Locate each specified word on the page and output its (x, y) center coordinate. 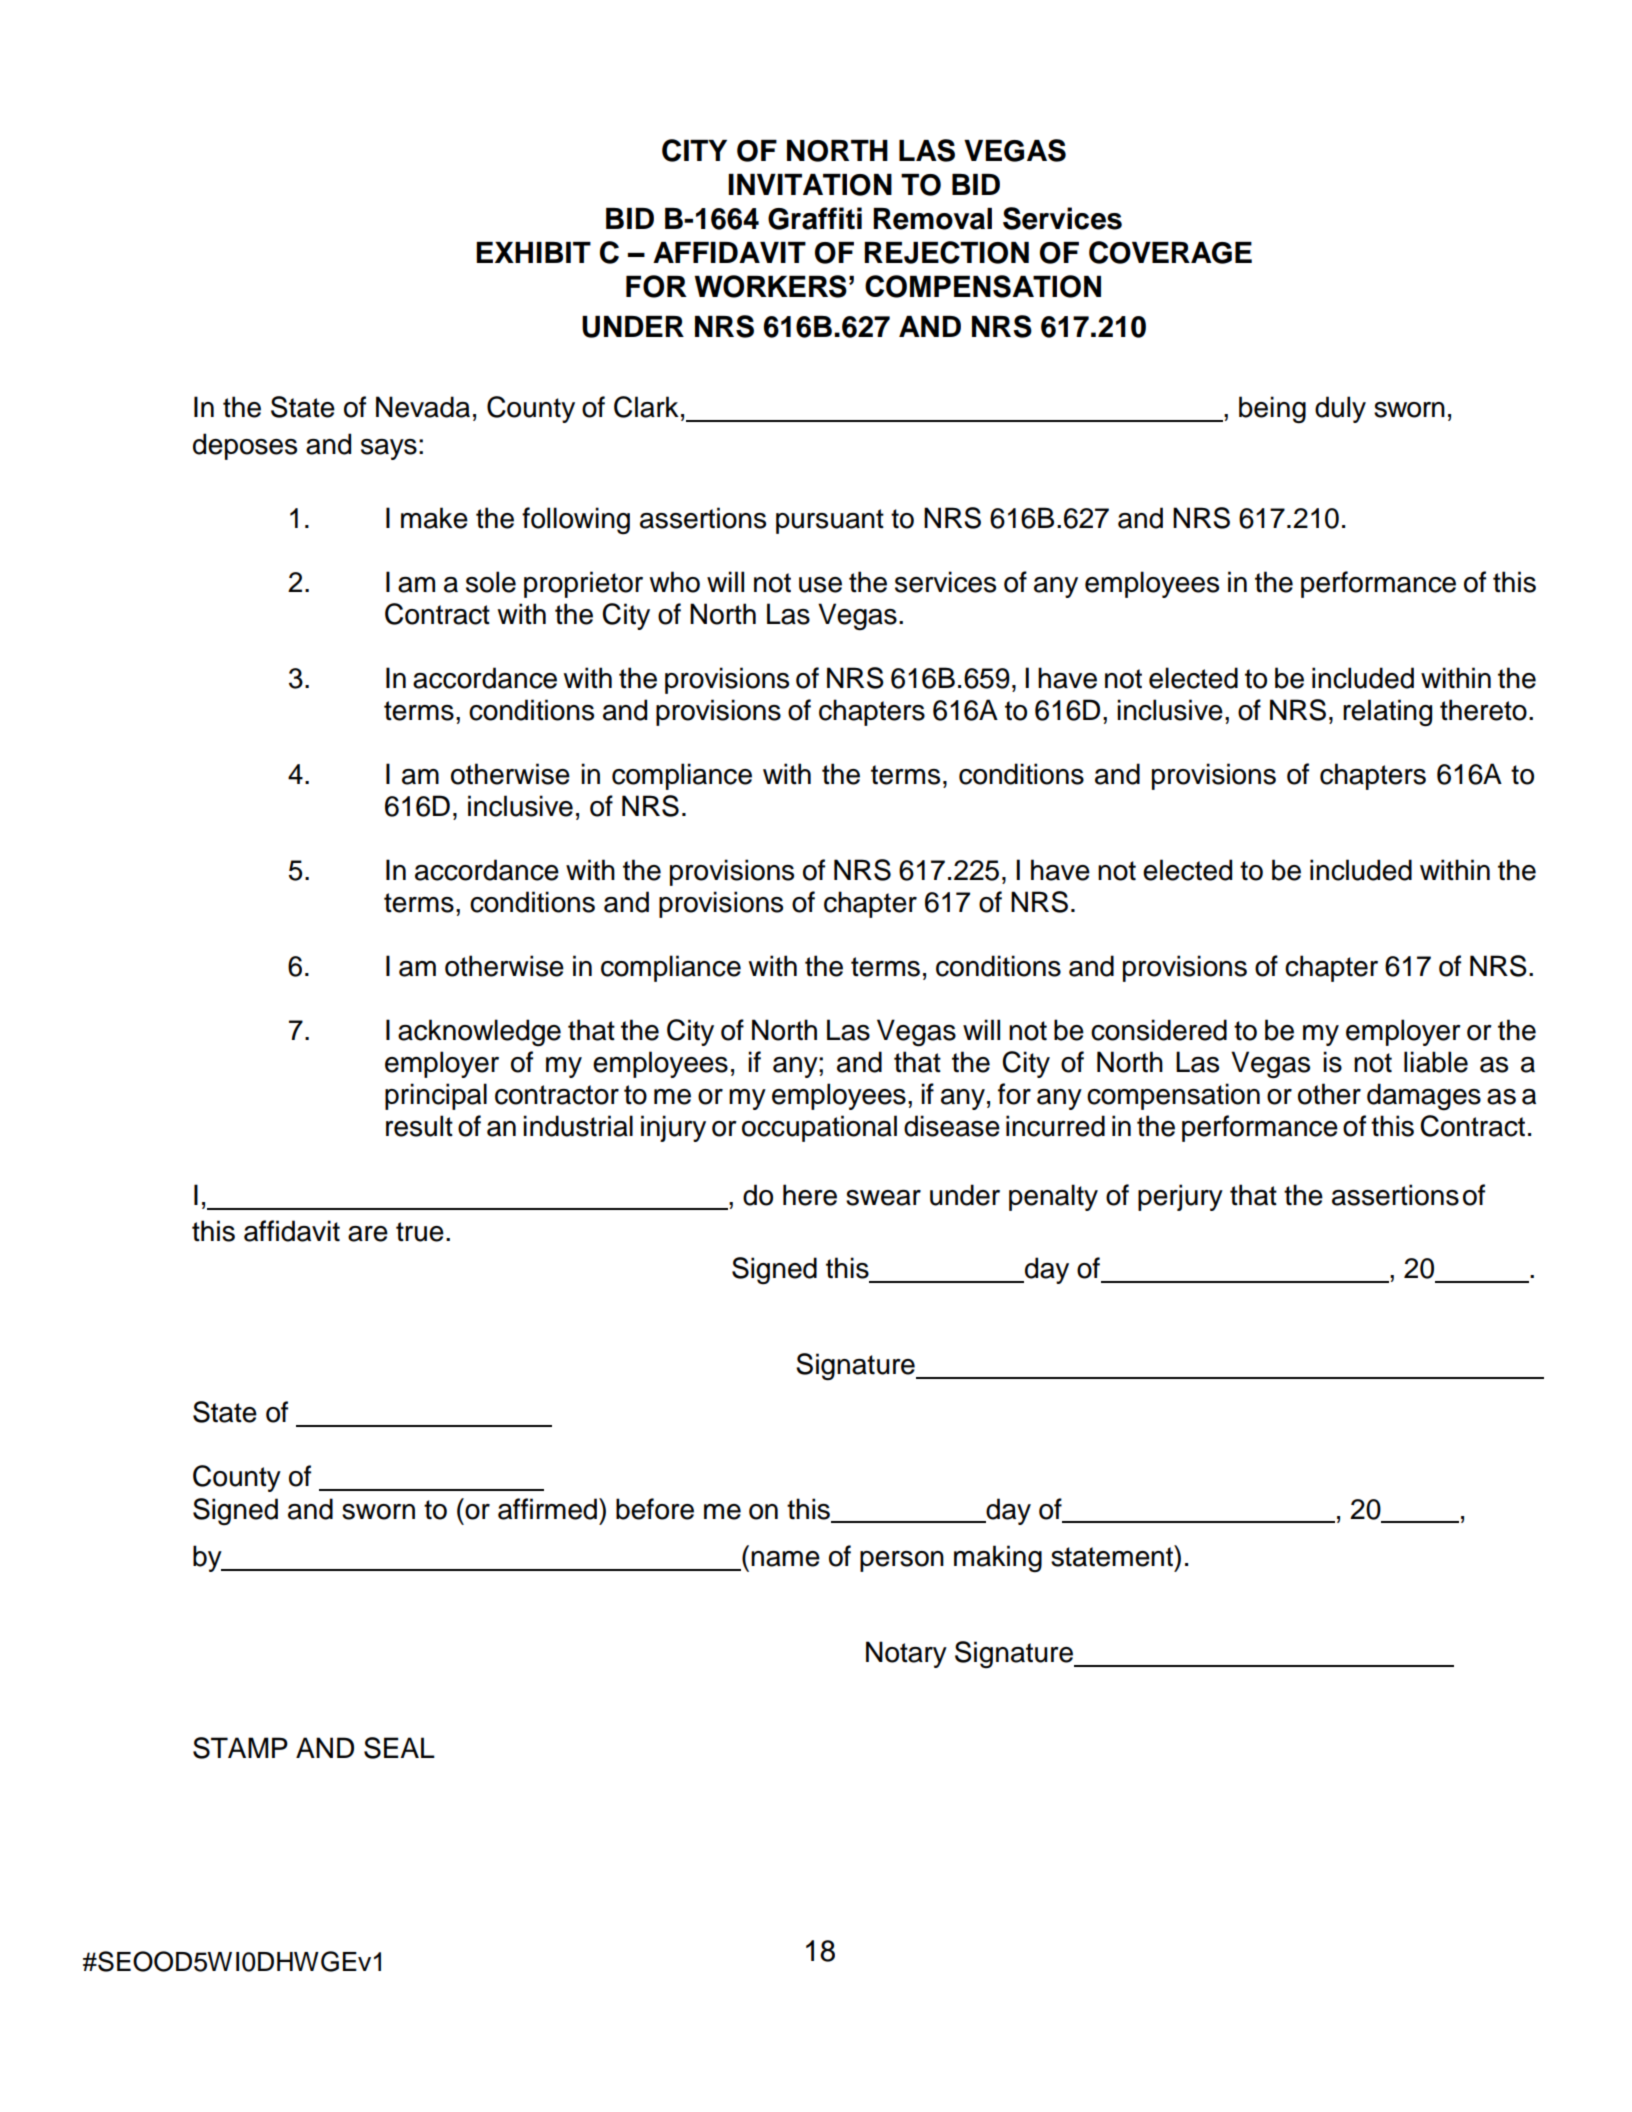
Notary (906, 1654)
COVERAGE (1170, 252)
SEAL (399, 1748)
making (998, 1559)
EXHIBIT (533, 252)
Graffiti (815, 218)
